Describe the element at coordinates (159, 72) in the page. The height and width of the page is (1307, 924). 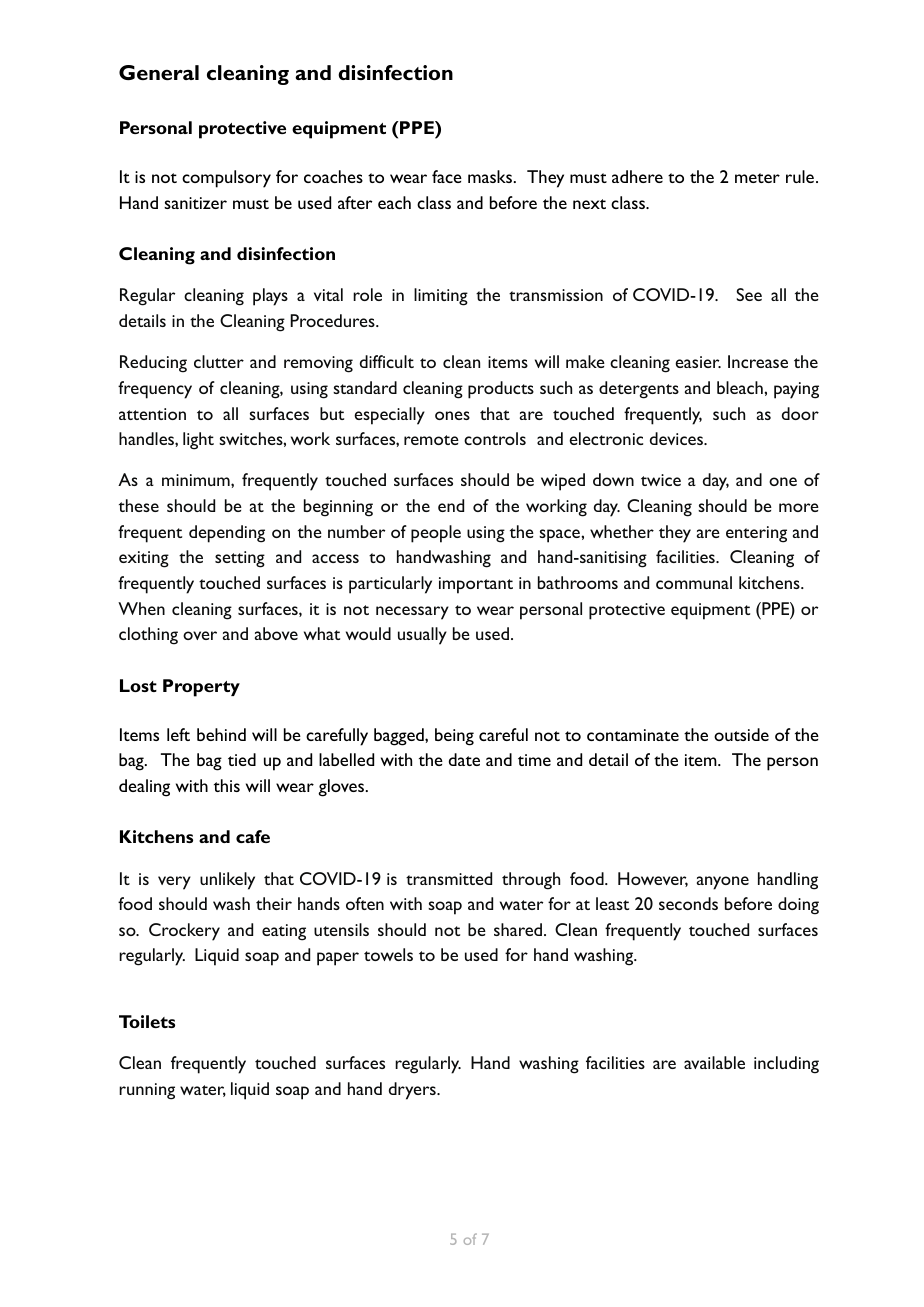
I see `General` at that location.
